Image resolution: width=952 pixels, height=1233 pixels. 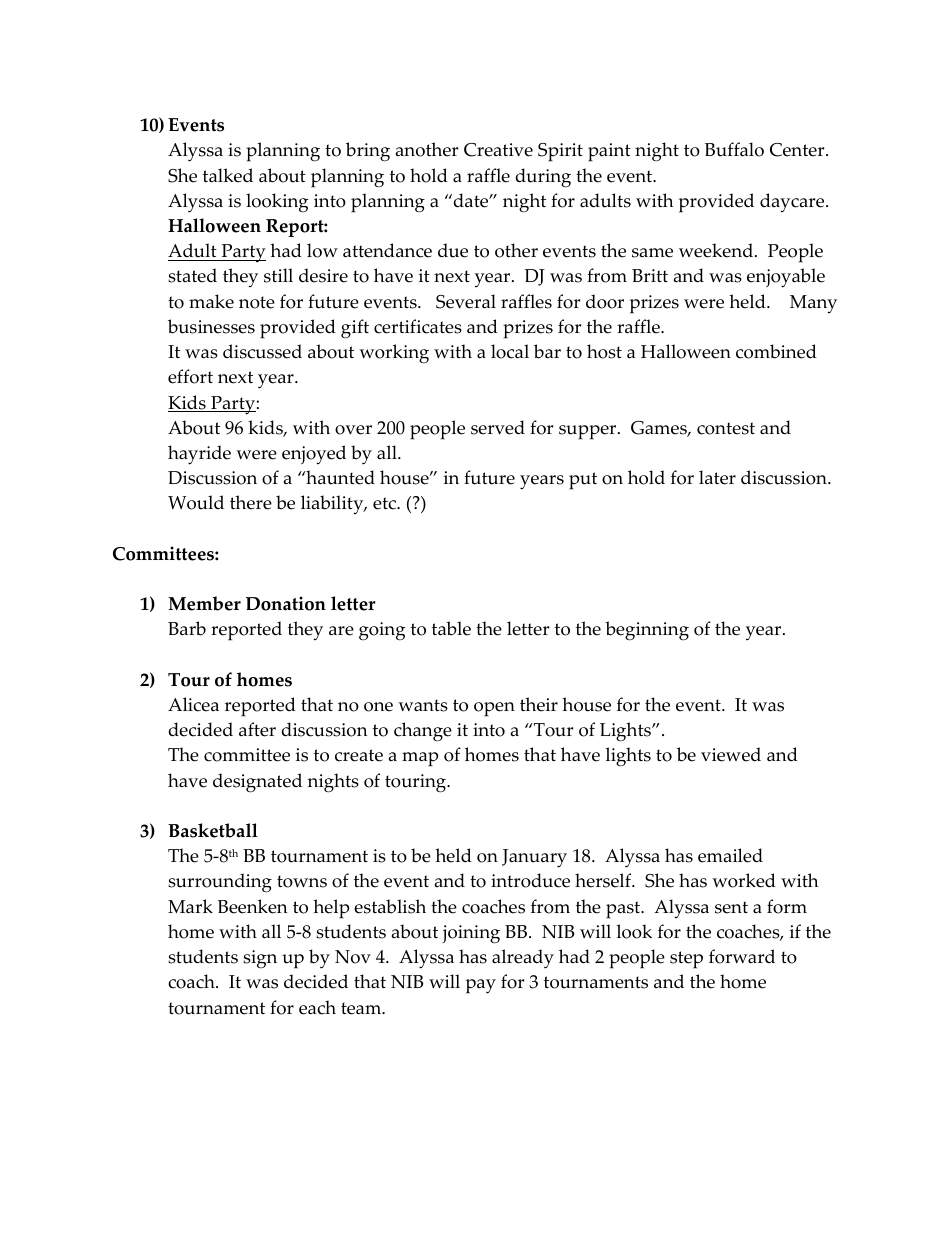 I want to click on Donation, so click(x=286, y=603).
